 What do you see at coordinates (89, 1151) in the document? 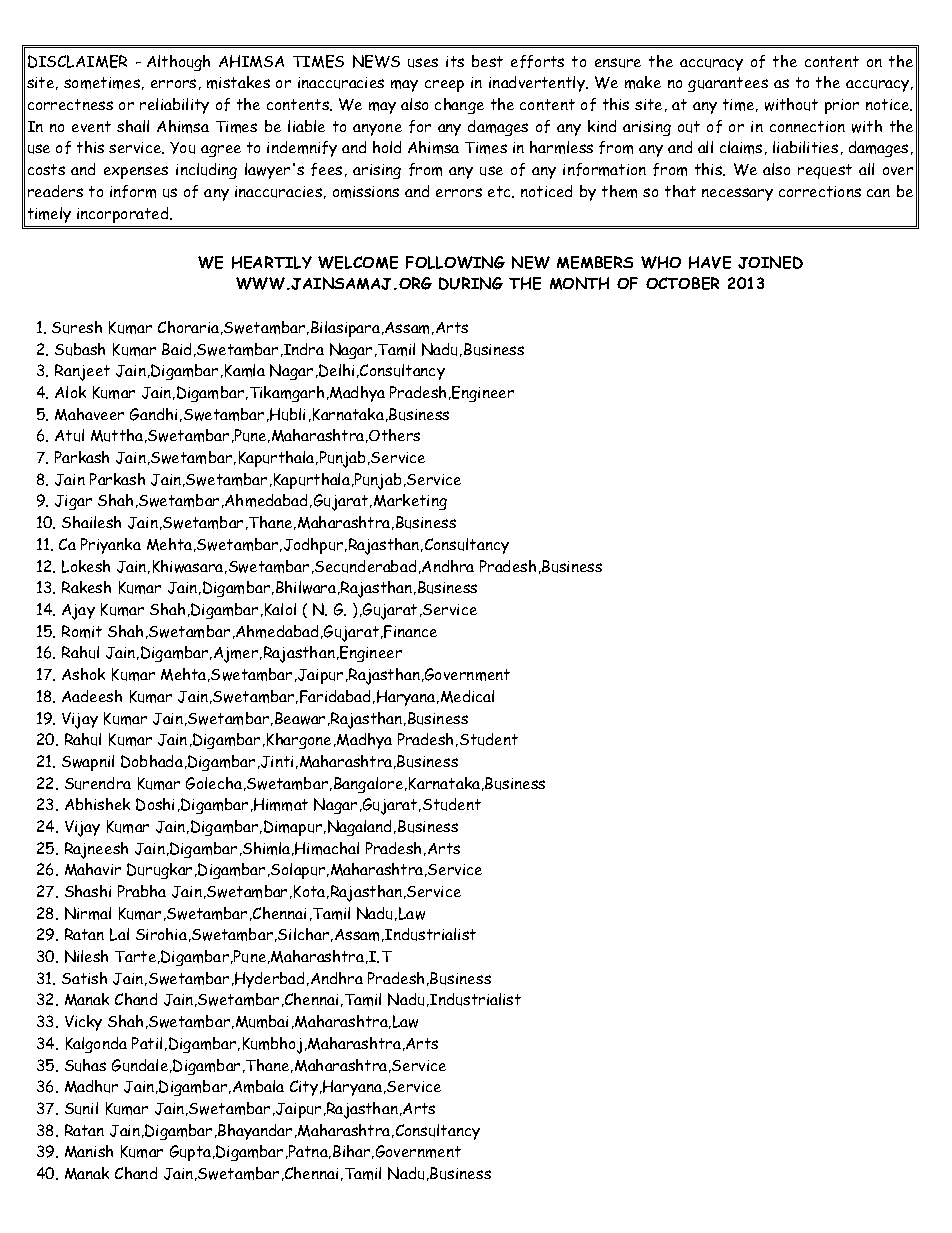
I see `Manish` at bounding box center [89, 1151].
